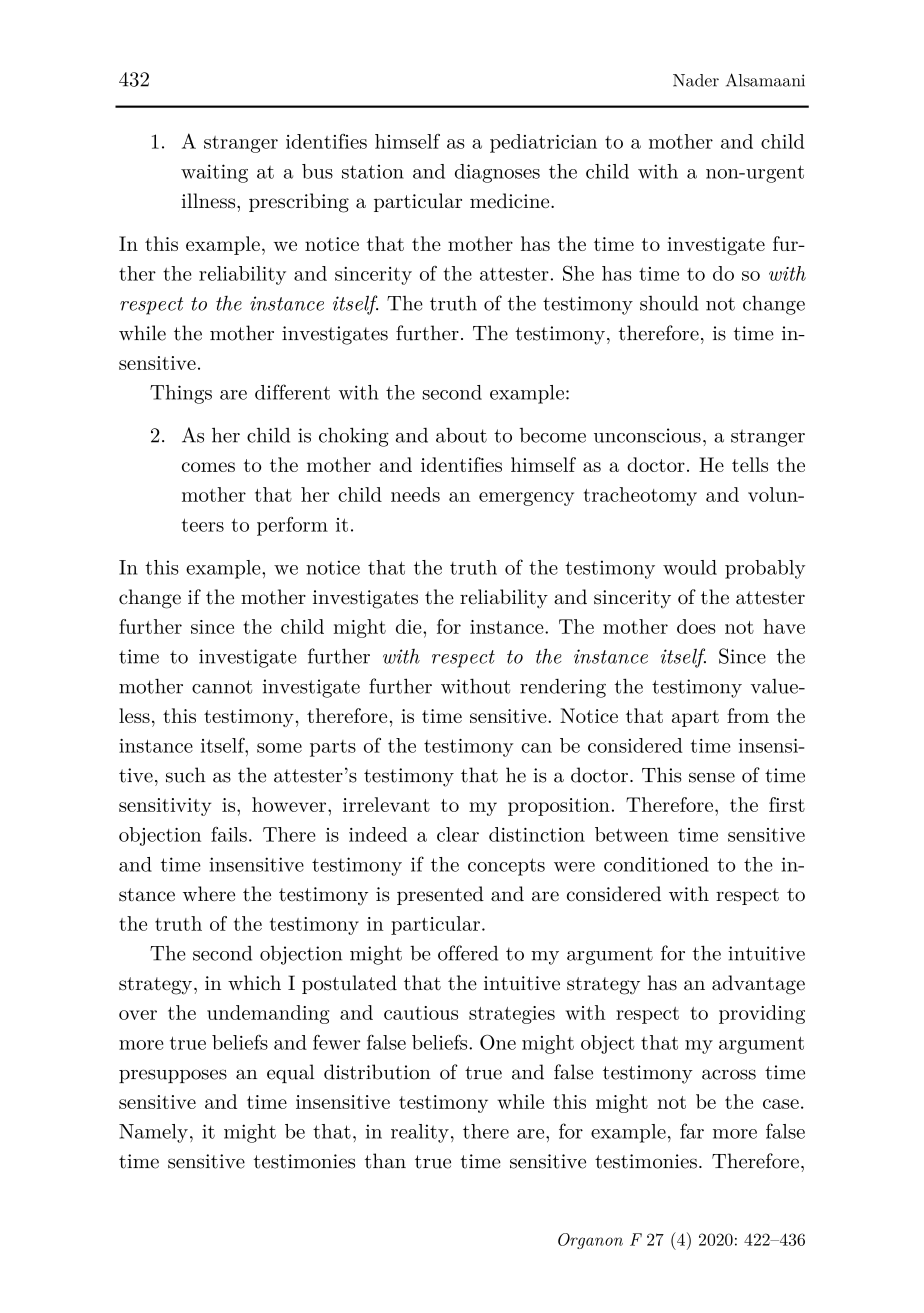 This image has height=1313, width=924. What do you see at coordinates (497, 173) in the image?
I see `diagnoses` at bounding box center [497, 173].
